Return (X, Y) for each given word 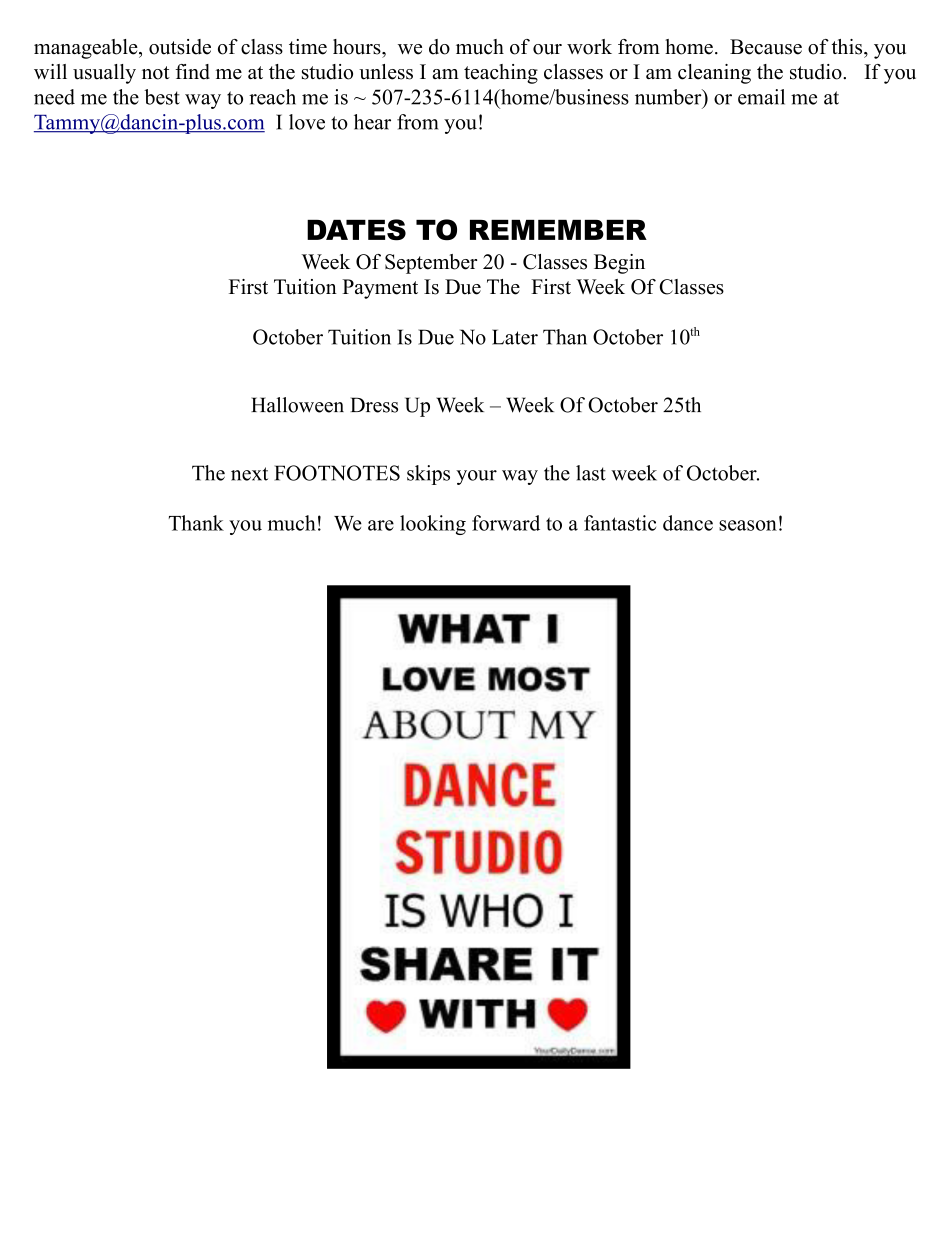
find (192, 72)
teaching (501, 74)
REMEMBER (558, 230)
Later (515, 337)
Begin (619, 264)
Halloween (297, 405)
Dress (374, 405)
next (249, 474)
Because (766, 47)
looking (433, 525)
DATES (356, 230)
